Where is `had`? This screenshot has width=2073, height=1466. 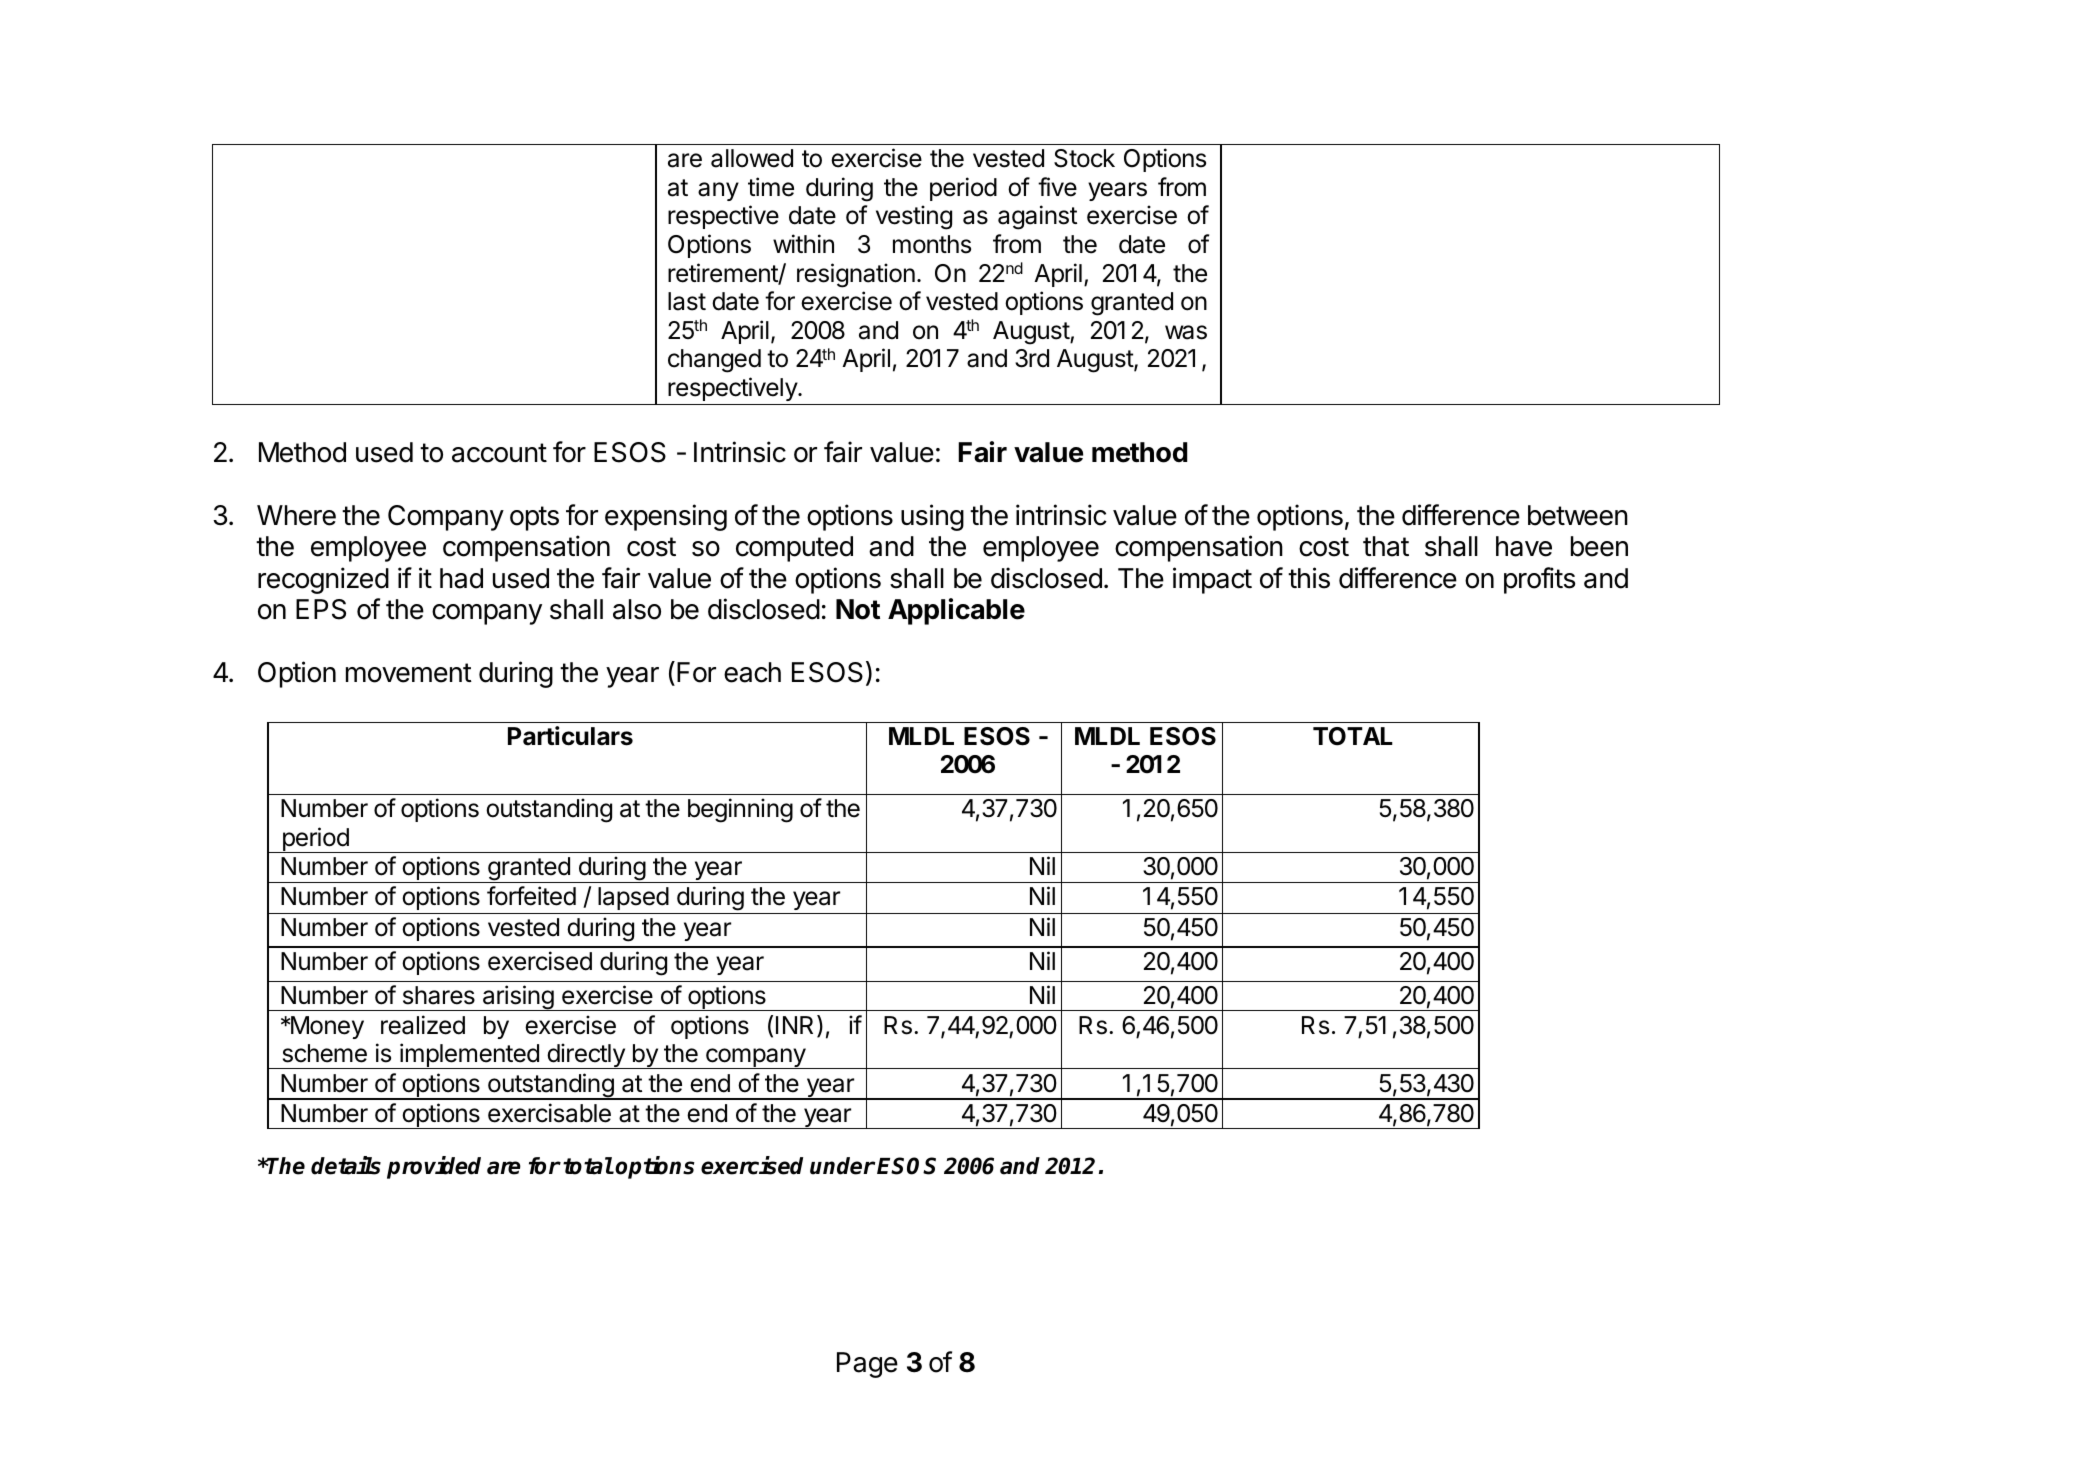 had is located at coordinates (461, 578).
